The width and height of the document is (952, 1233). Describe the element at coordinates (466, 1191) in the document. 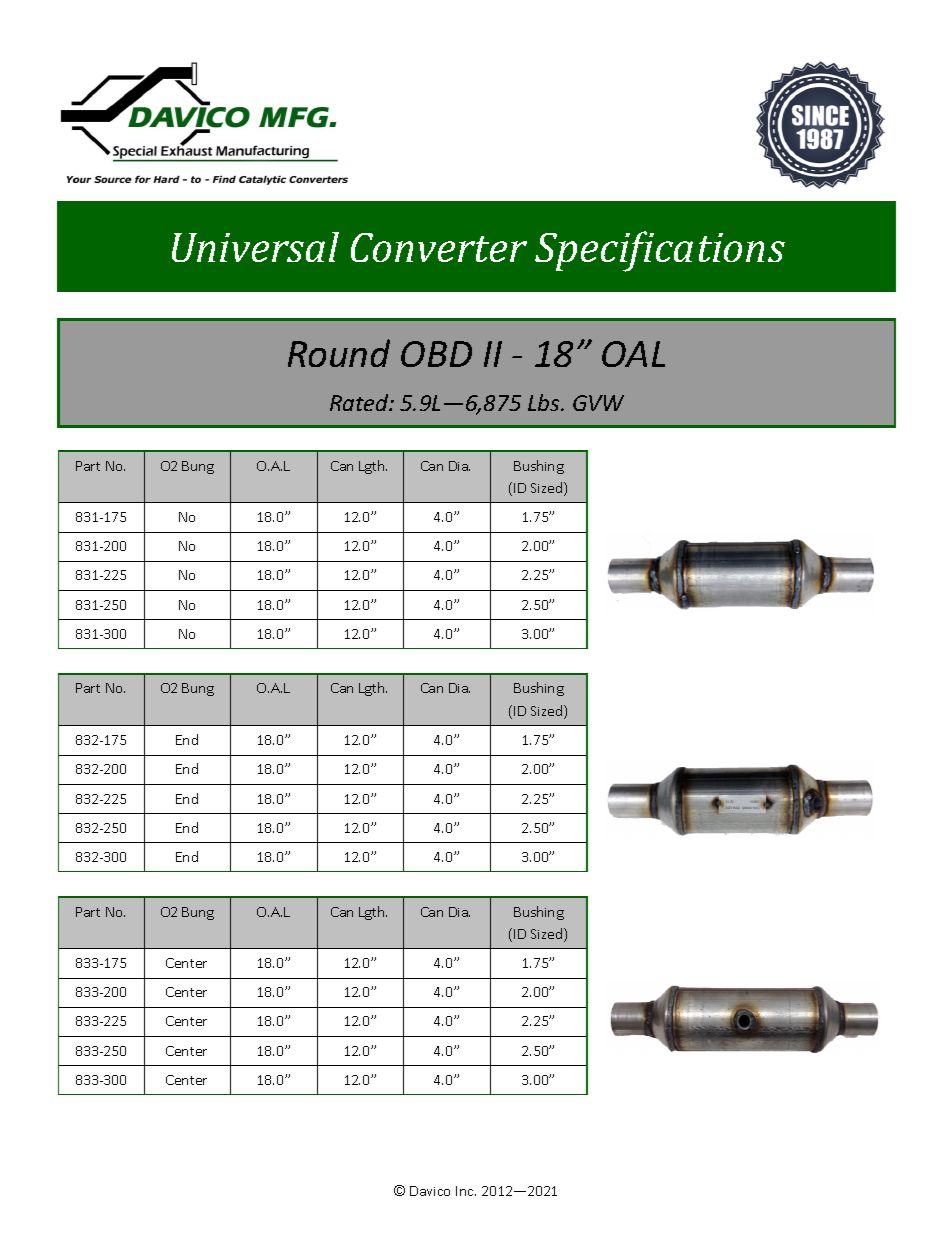

I see `Inc` at that location.
